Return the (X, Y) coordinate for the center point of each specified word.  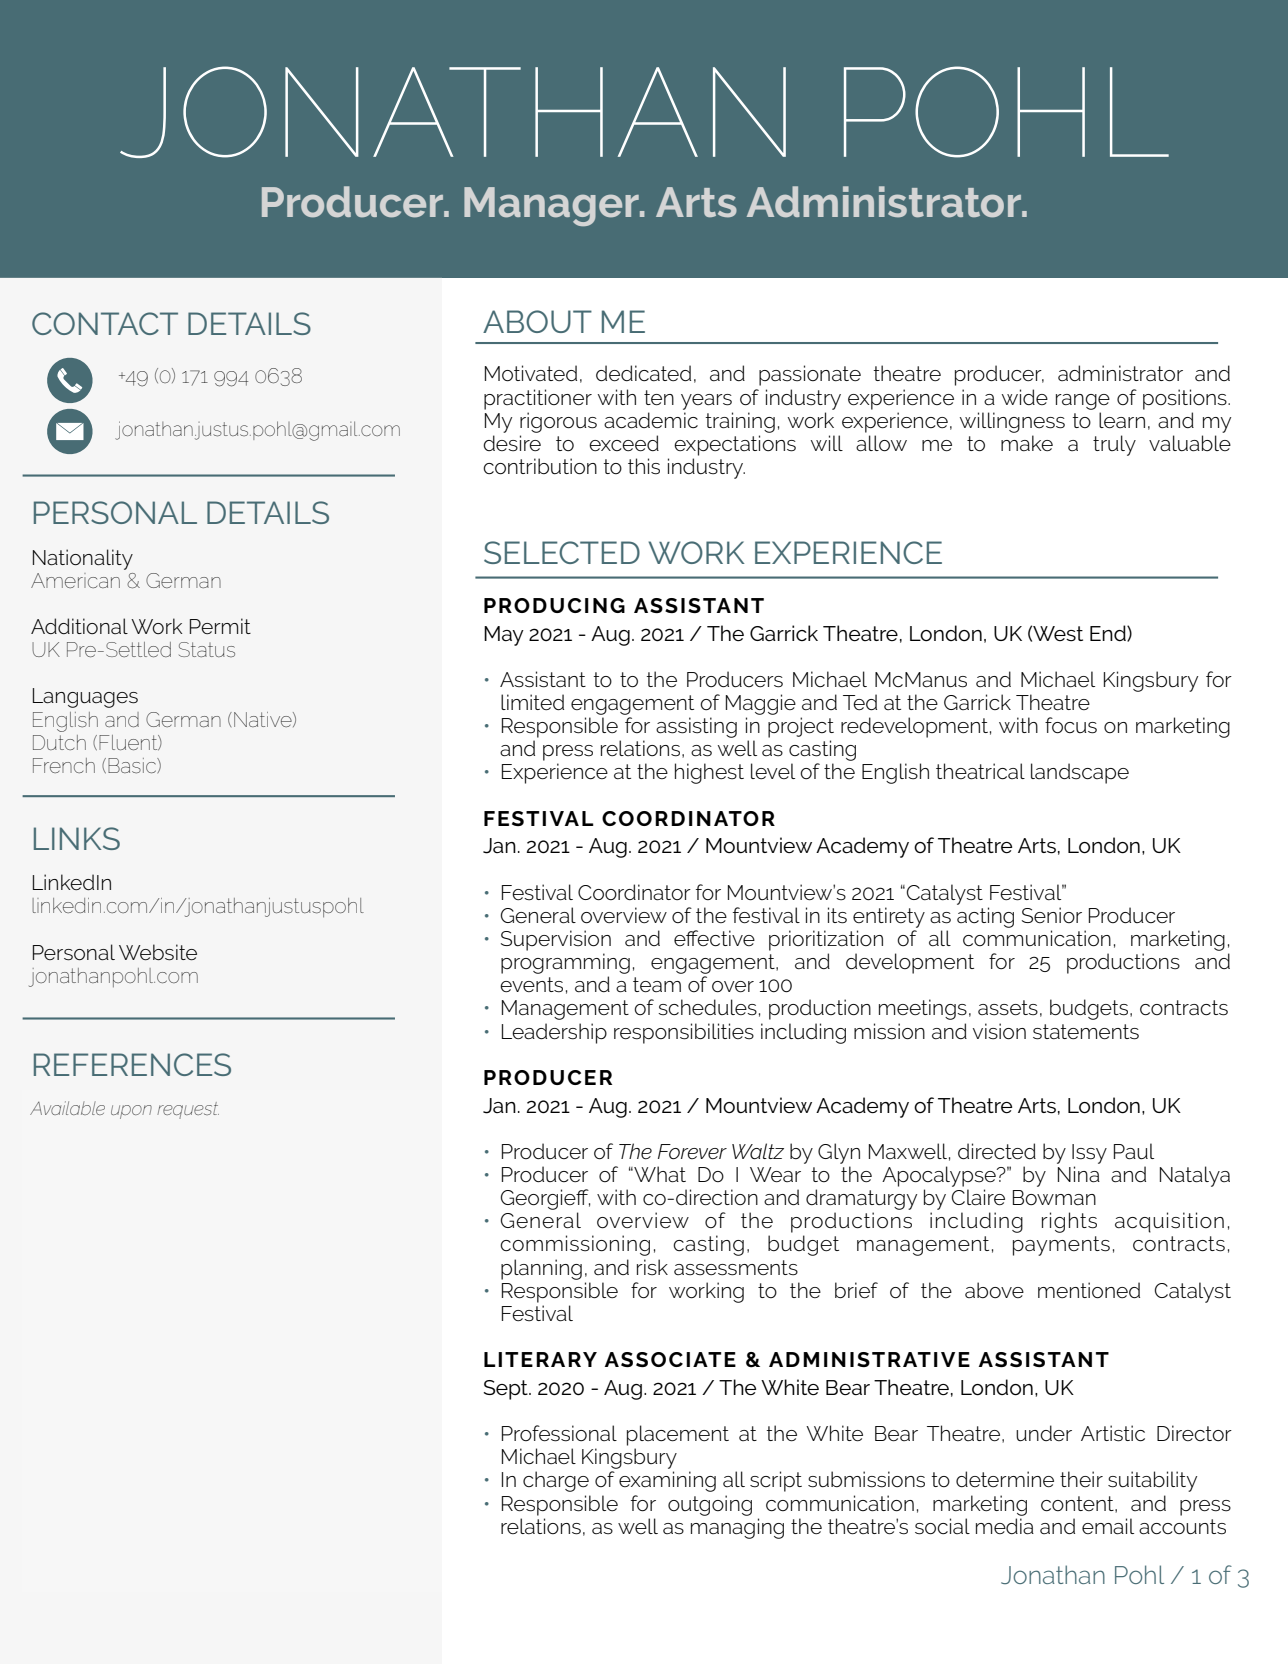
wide (1025, 397)
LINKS (77, 838)
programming (565, 963)
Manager (552, 206)
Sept (506, 1390)
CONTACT (105, 323)
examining (667, 1481)
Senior (1052, 915)
